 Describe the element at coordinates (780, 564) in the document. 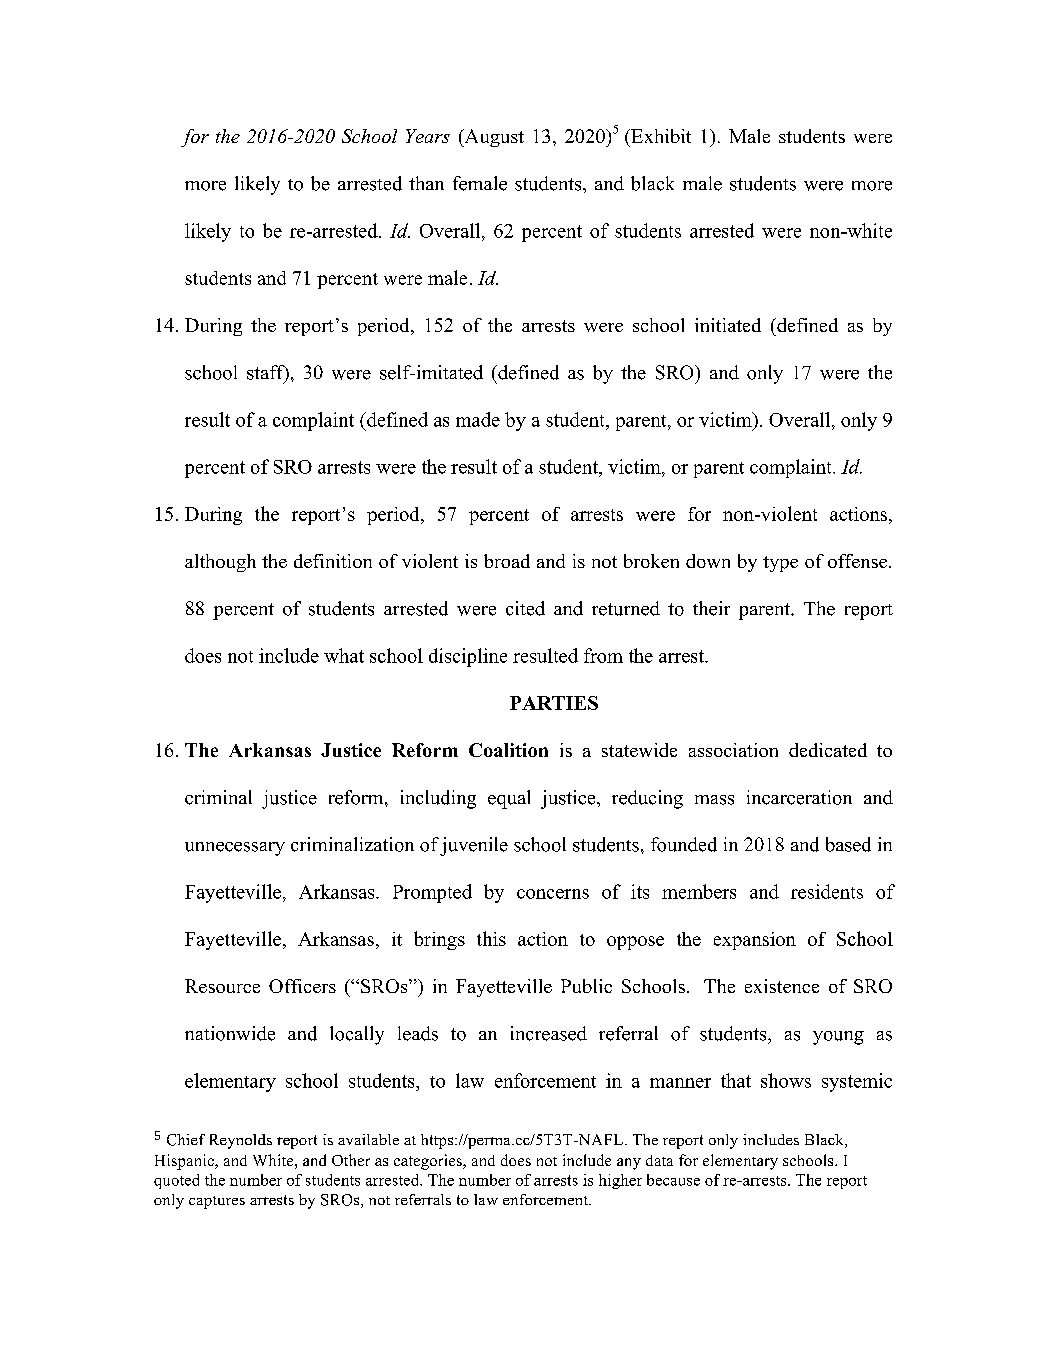

I see `type` at that location.
